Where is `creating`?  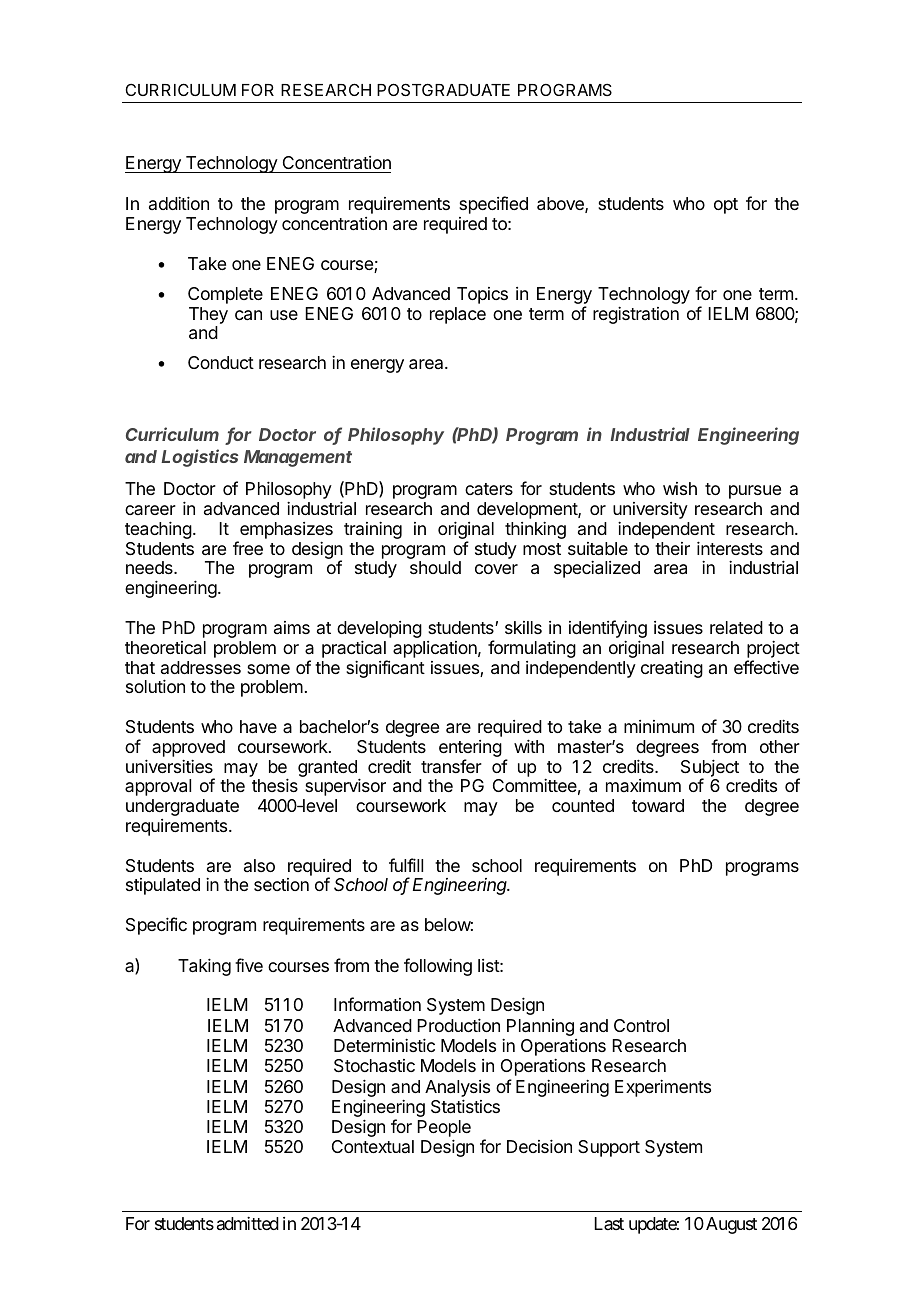
creating is located at coordinates (672, 669).
